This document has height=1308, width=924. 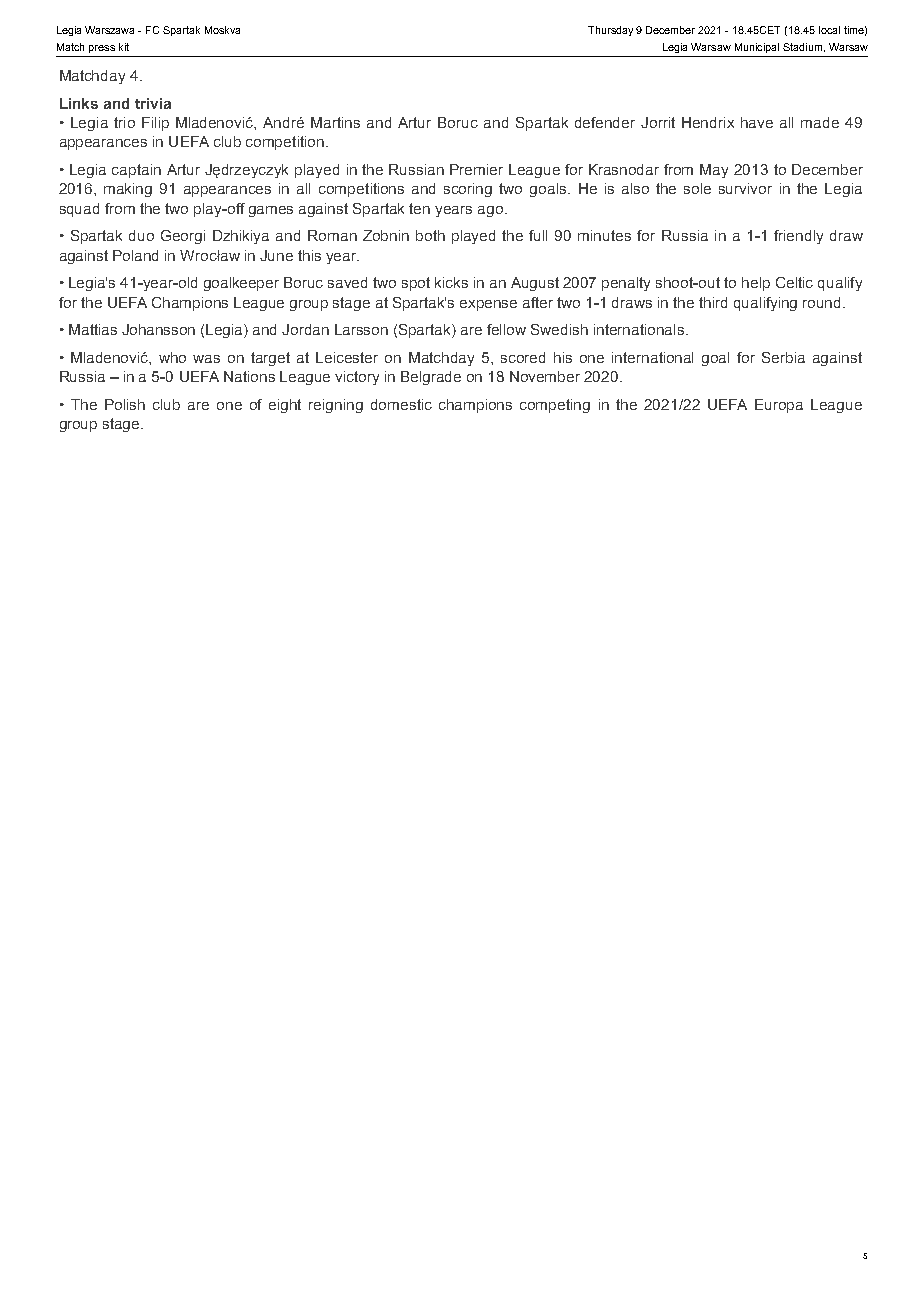 What do you see at coordinates (713, 302) in the document?
I see `third` at bounding box center [713, 302].
